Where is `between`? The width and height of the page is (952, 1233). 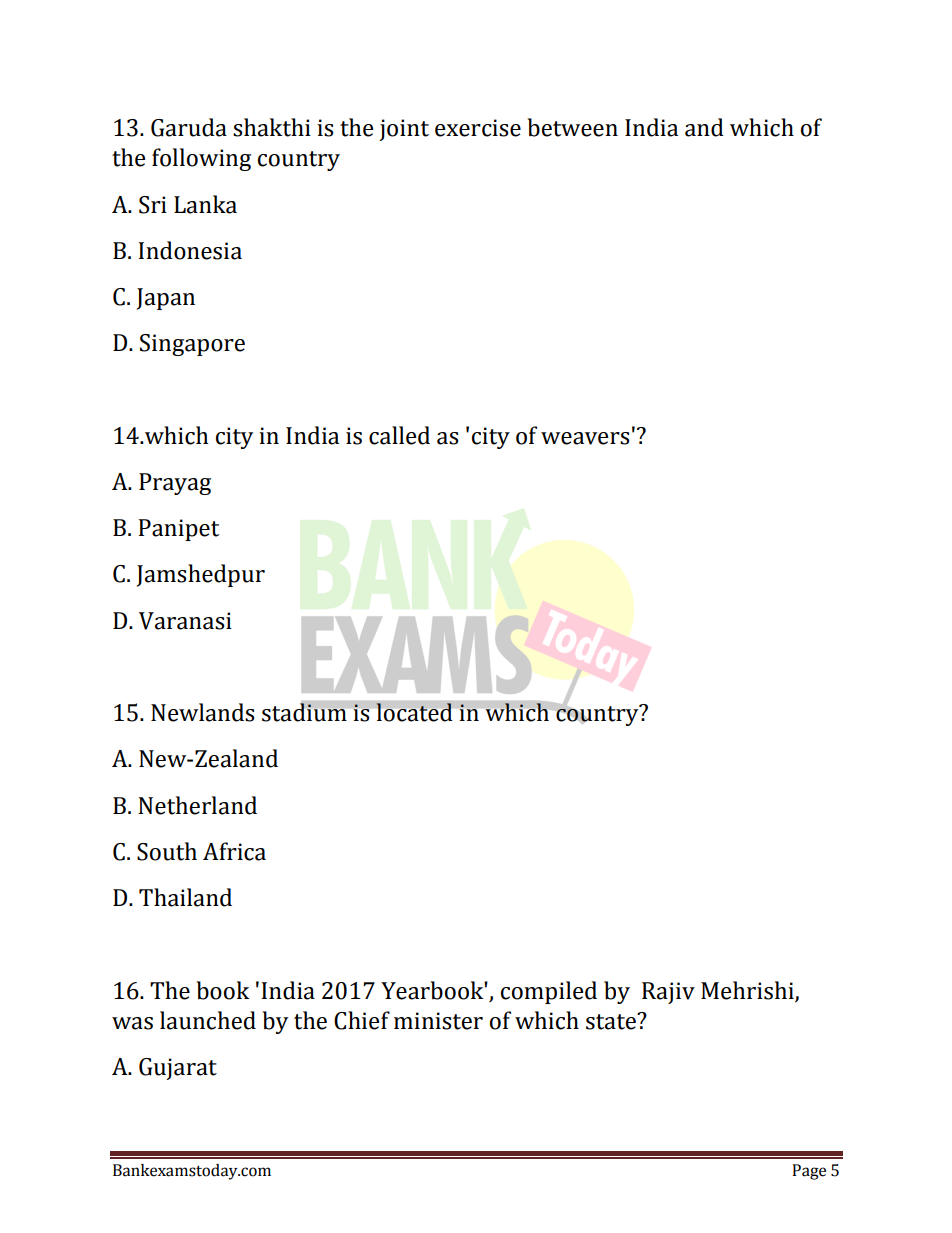
between is located at coordinates (572, 127).
